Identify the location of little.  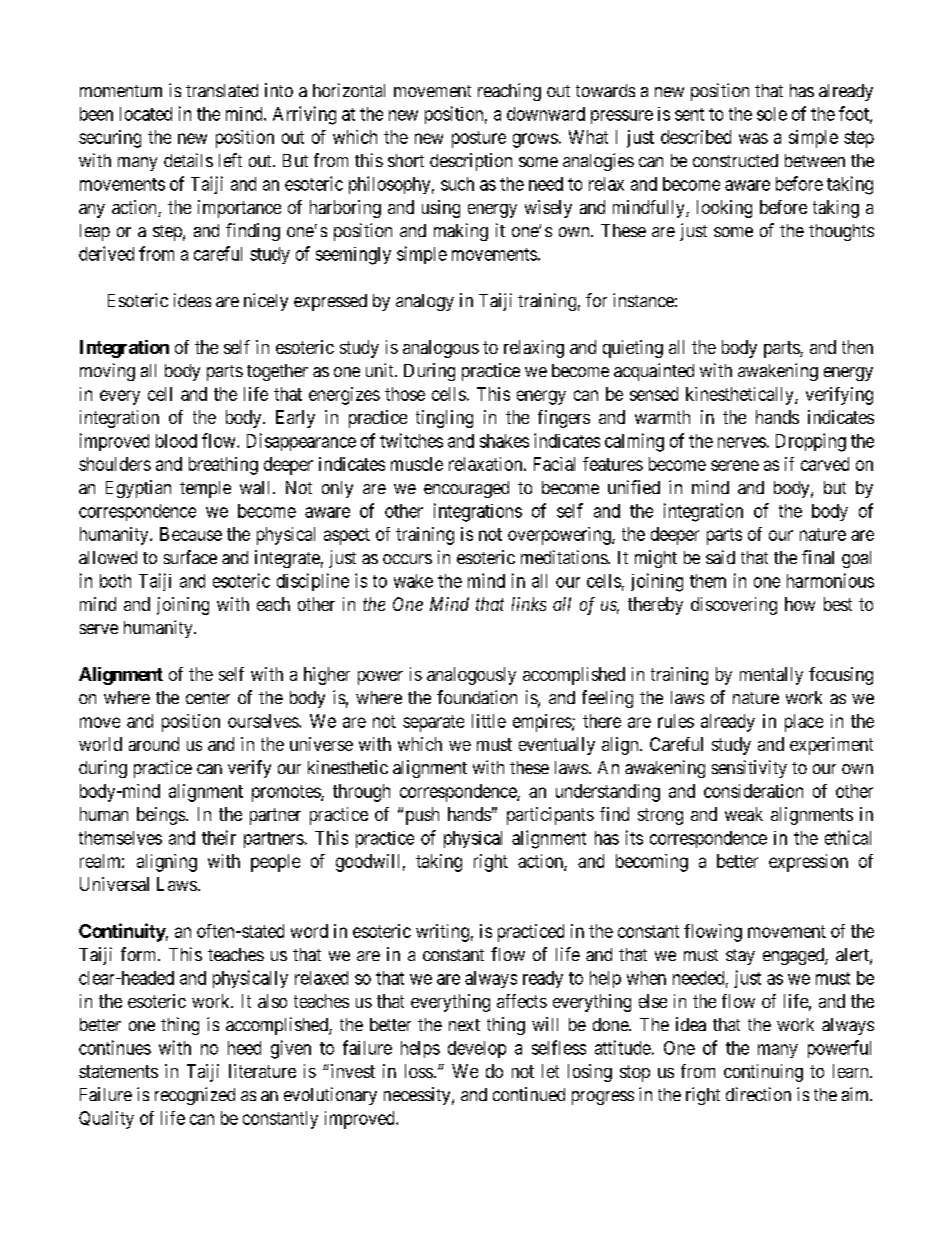
(489, 721).
